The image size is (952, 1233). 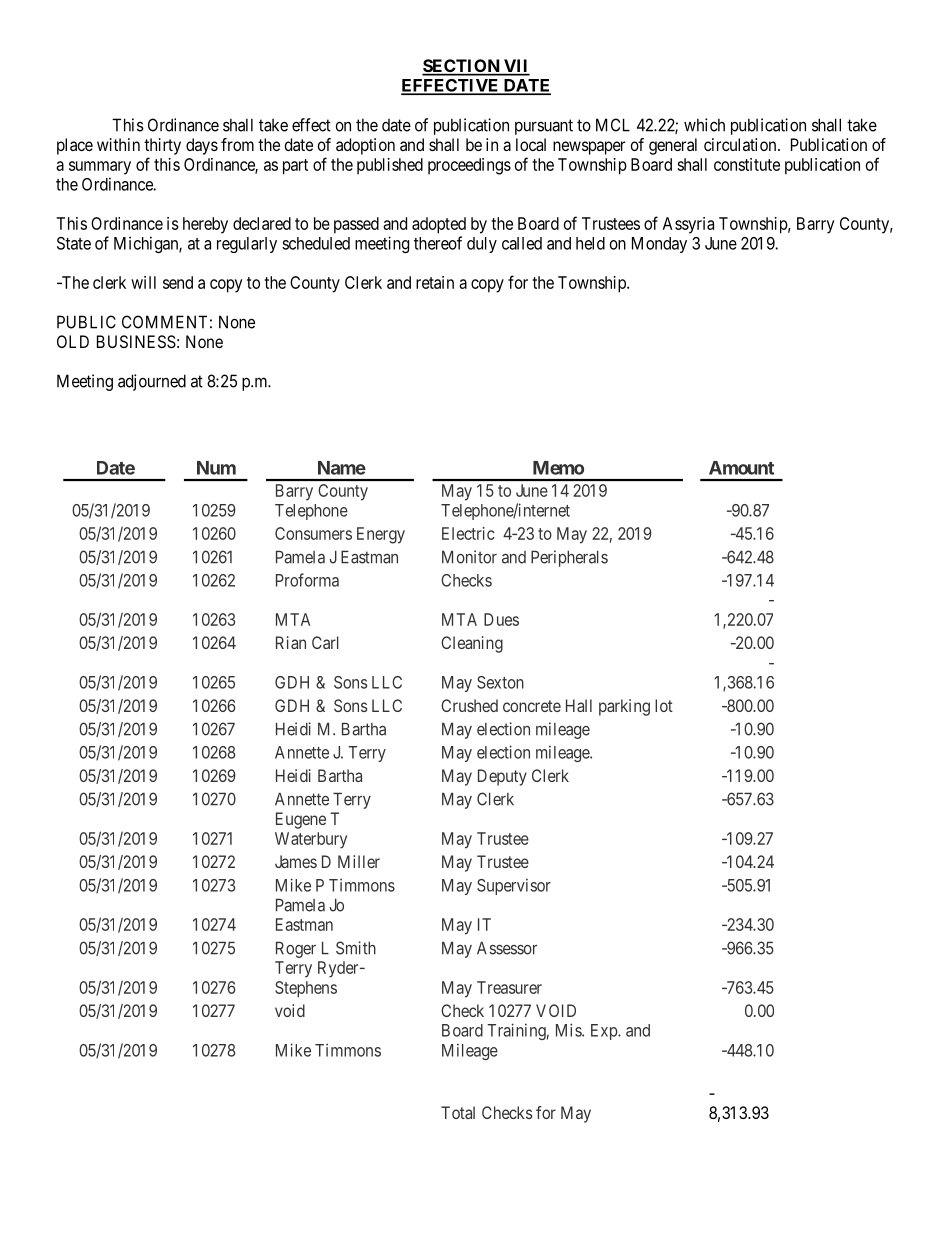 I want to click on Peripherals, so click(x=569, y=558).
